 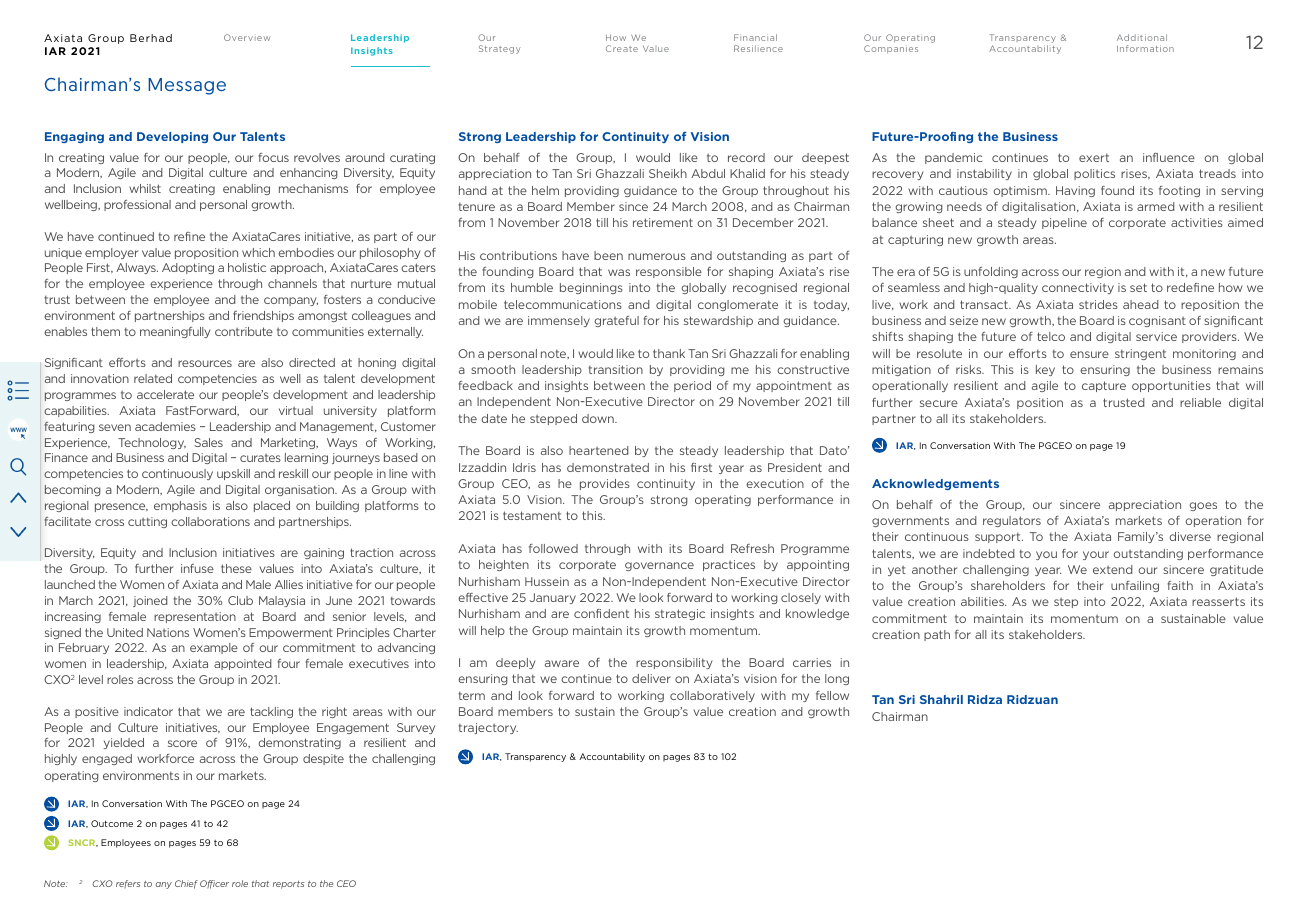 I want to click on Create, so click(x=622, y=48).
